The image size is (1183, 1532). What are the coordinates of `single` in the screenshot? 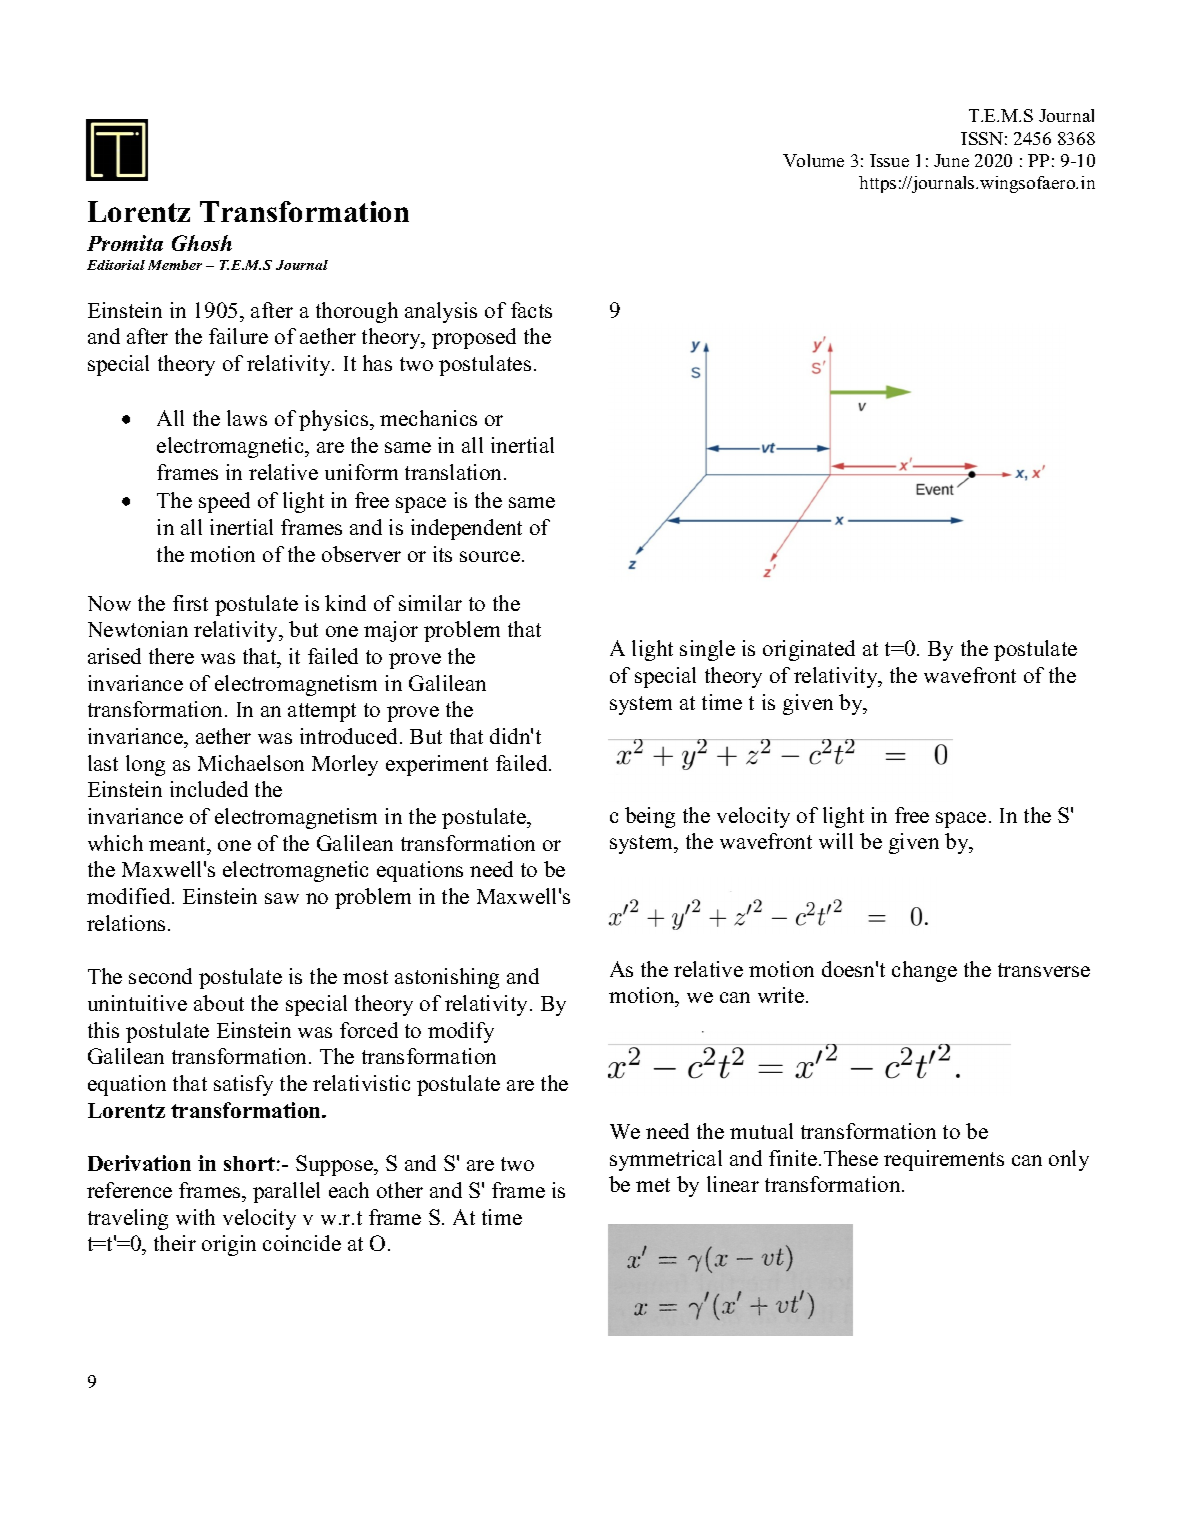 It's located at (707, 650).
